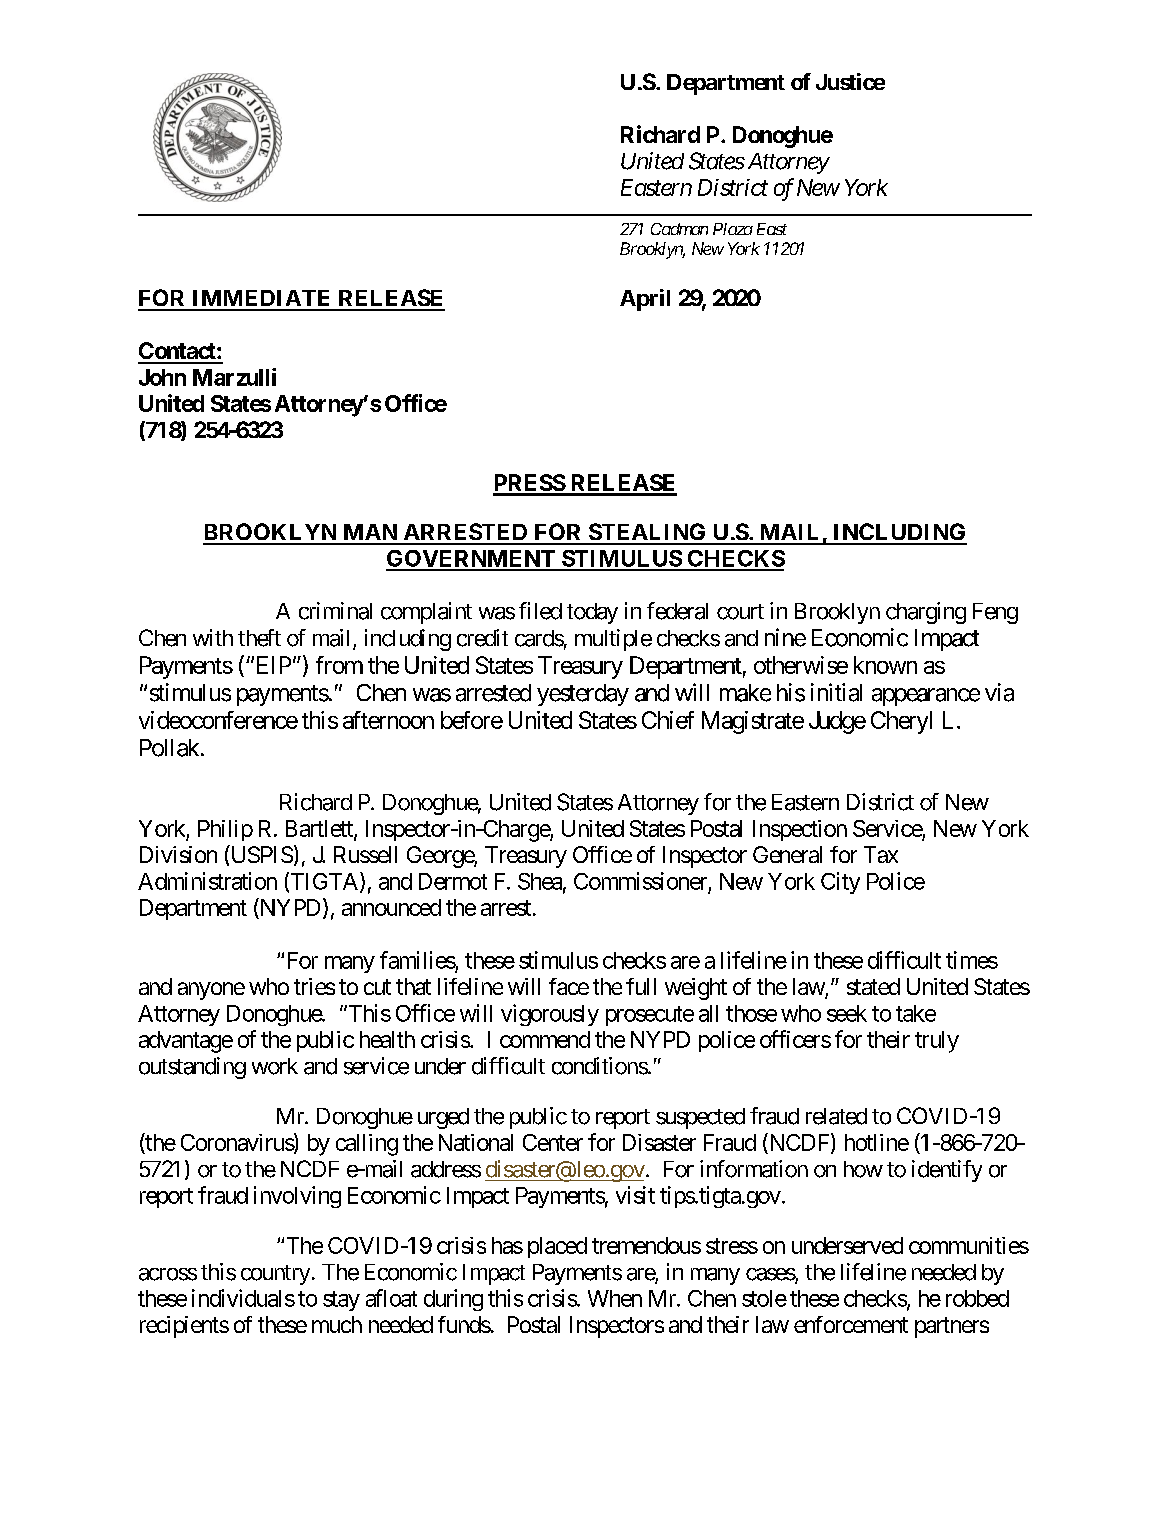 The image size is (1170, 1514). Describe the element at coordinates (592, 613) in the screenshot. I see `today` at that location.
